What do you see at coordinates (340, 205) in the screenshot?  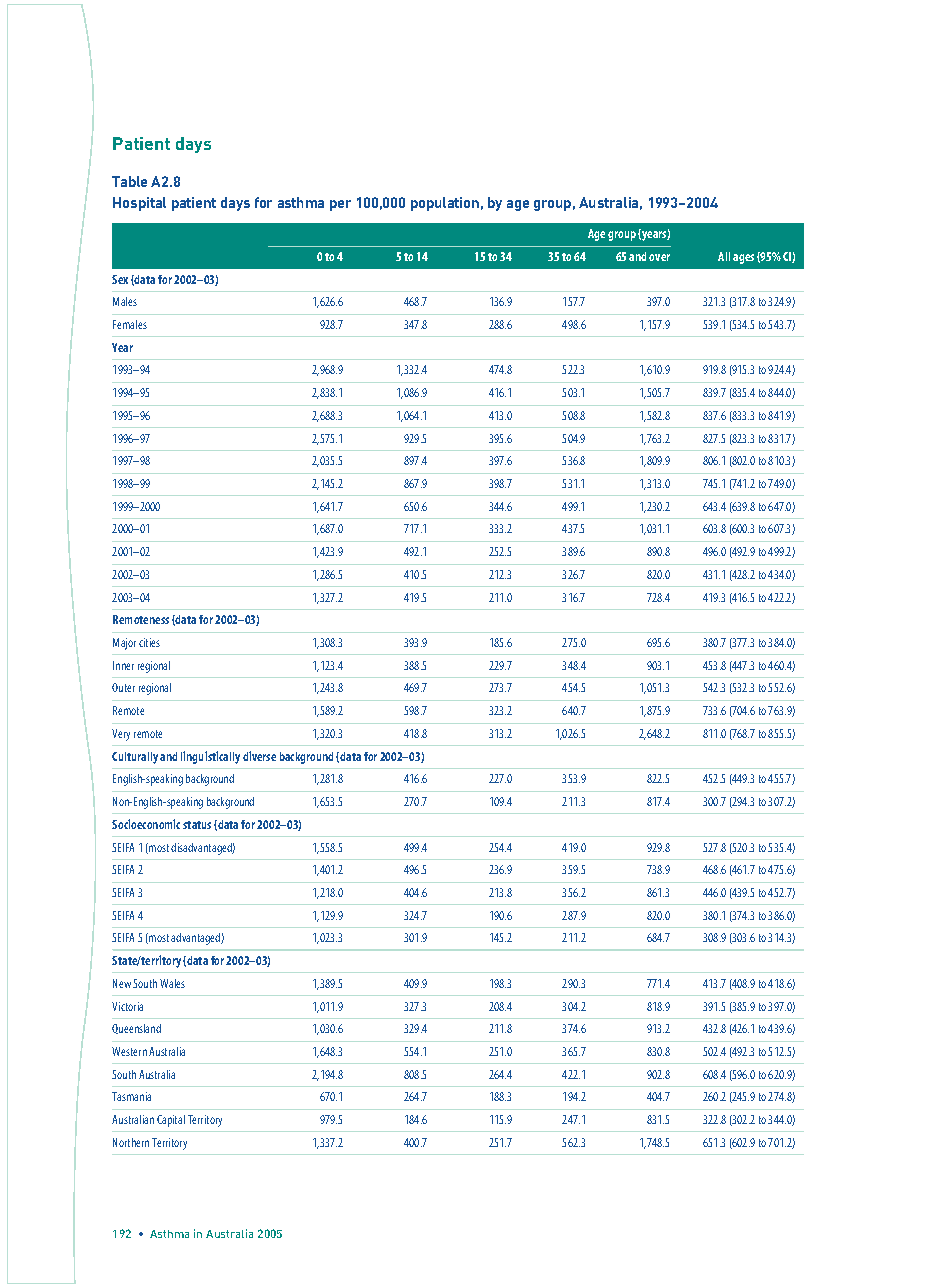 I see `per` at bounding box center [340, 205].
